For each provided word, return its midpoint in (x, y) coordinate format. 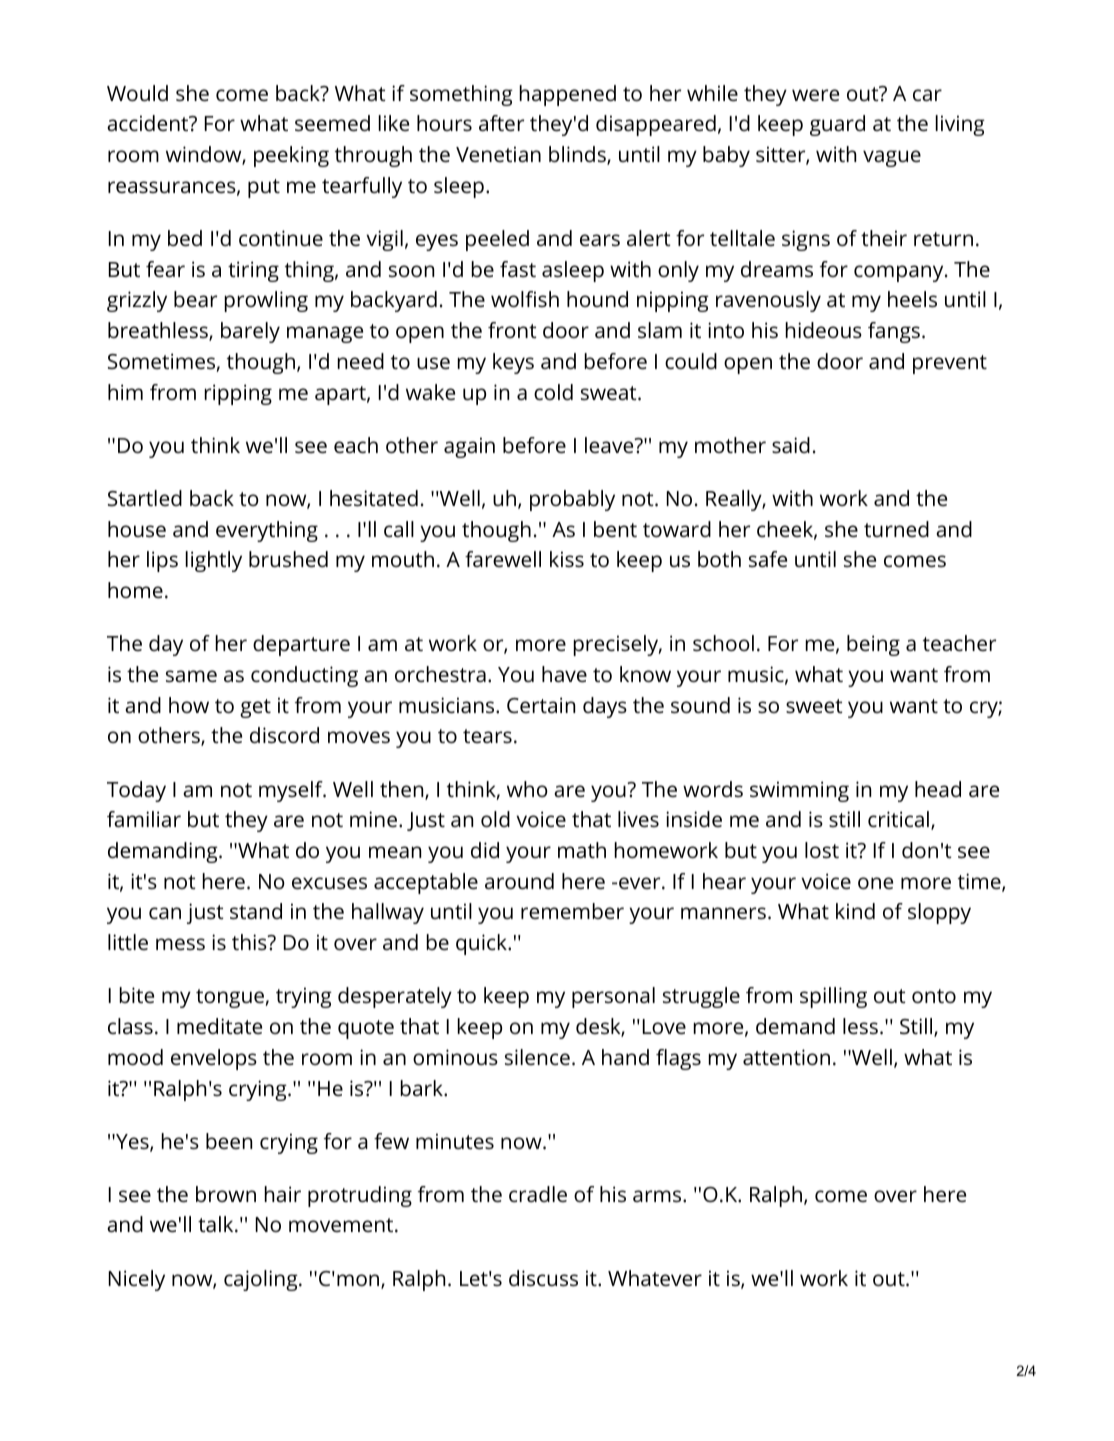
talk (217, 1224)
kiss (567, 559)
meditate (219, 1026)
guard (837, 125)
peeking (291, 156)
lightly (214, 561)
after (501, 123)
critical (898, 819)
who (527, 789)
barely (250, 332)
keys (513, 363)
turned (896, 529)
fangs (894, 332)
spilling (833, 997)
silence (537, 1057)
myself (292, 791)
